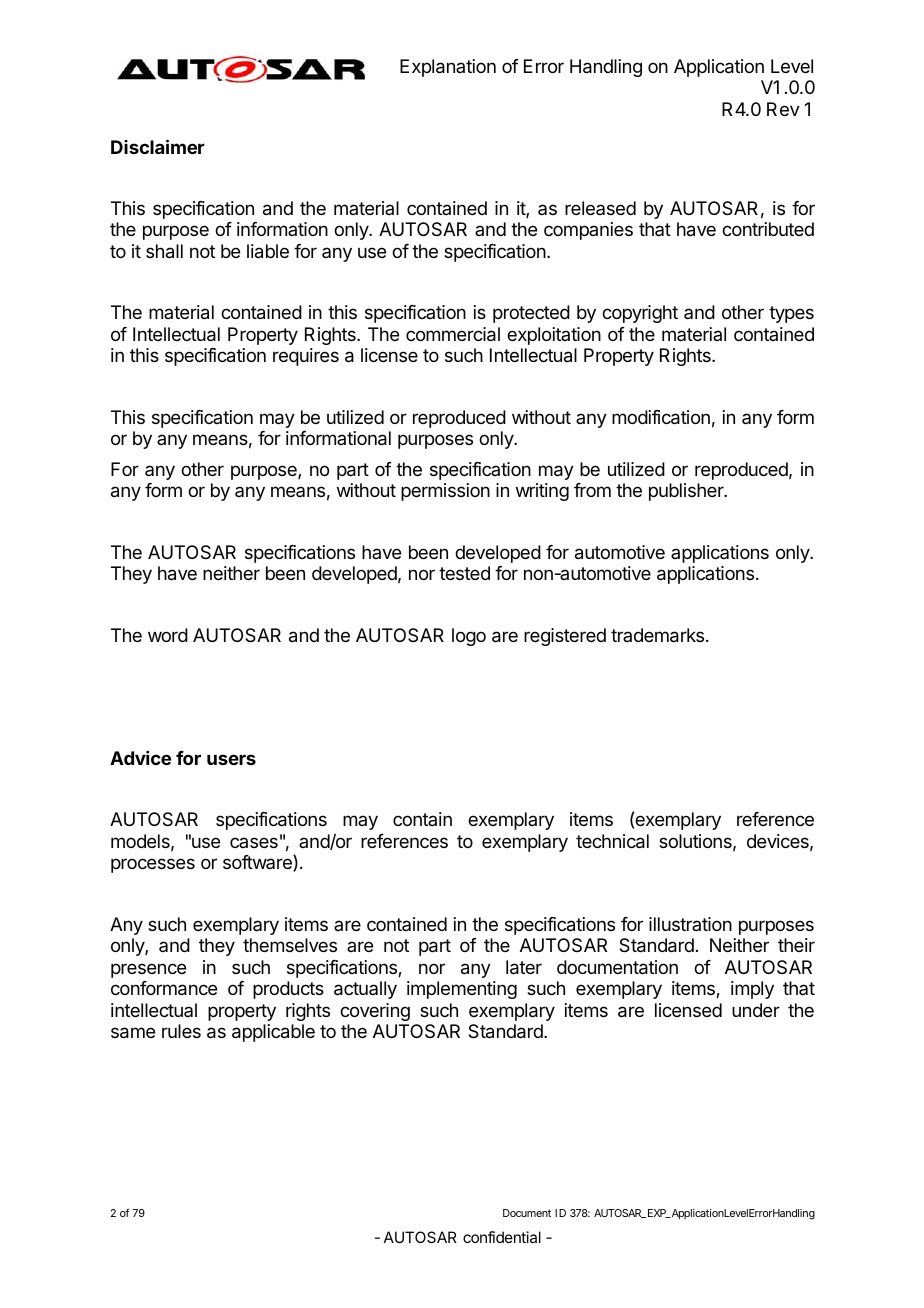 This screenshot has height=1308, width=924. What do you see at coordinates (657, 635) in the screenshot?
I see `trademarks` at bounding box center [657, 635].
